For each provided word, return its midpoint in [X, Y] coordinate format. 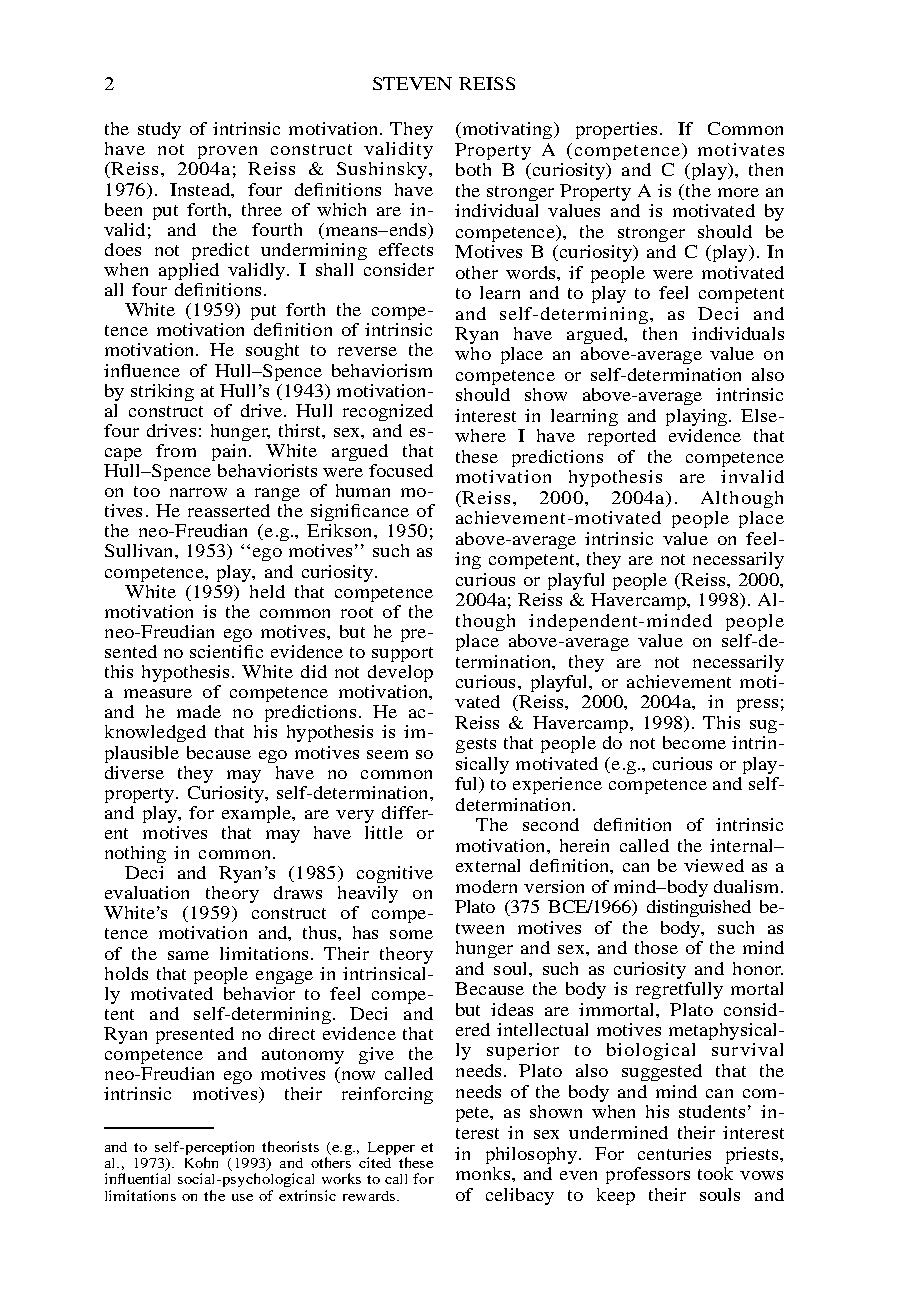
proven [227, 152]
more [738, 192]
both [473, 169]
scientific [226, 651]
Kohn [201, 1162]
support [402, 654]
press [757, 705]
